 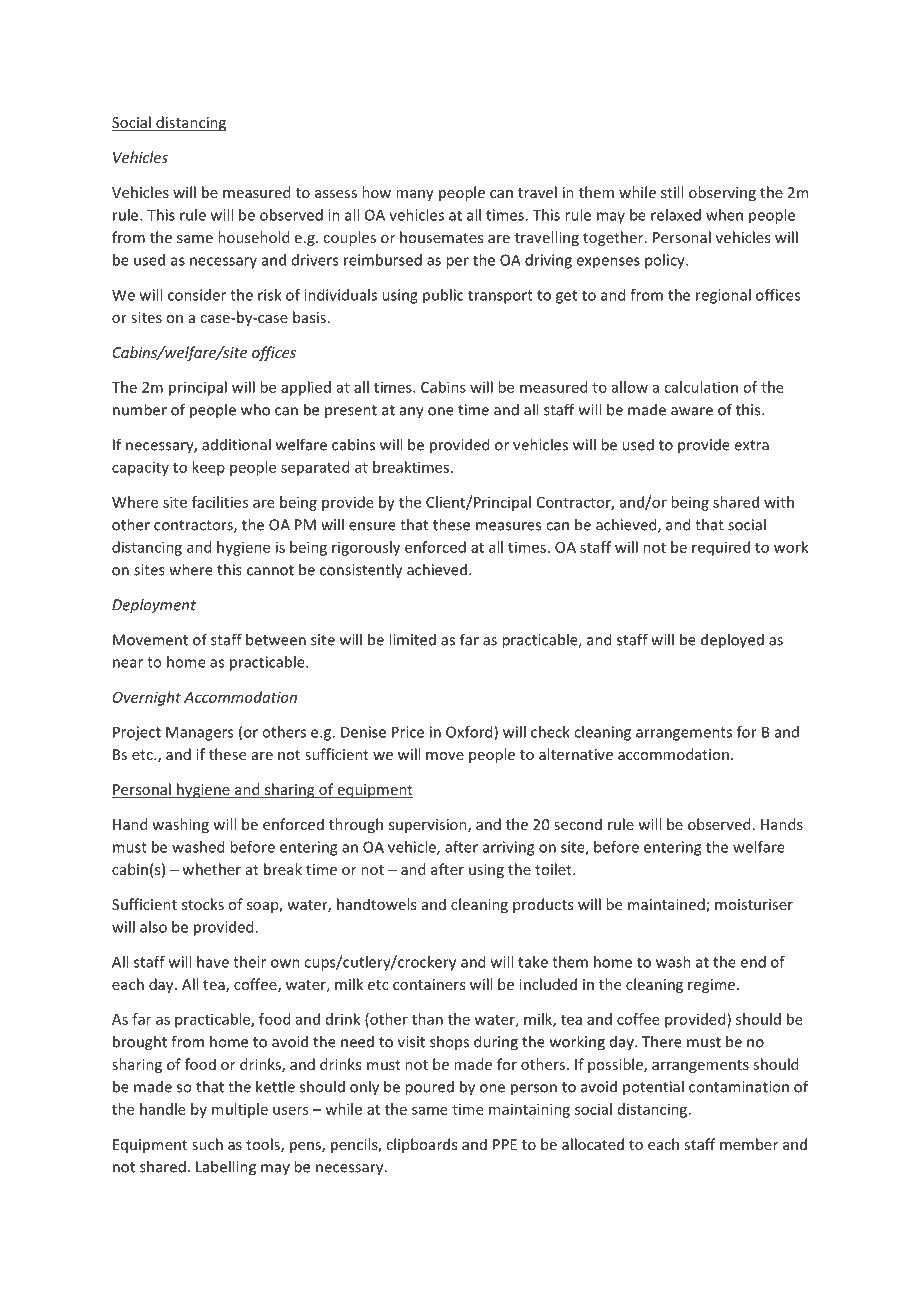 What do you see at coordinates (253, 237) in the page?
I see `household` at bounding box center [253, 237].
